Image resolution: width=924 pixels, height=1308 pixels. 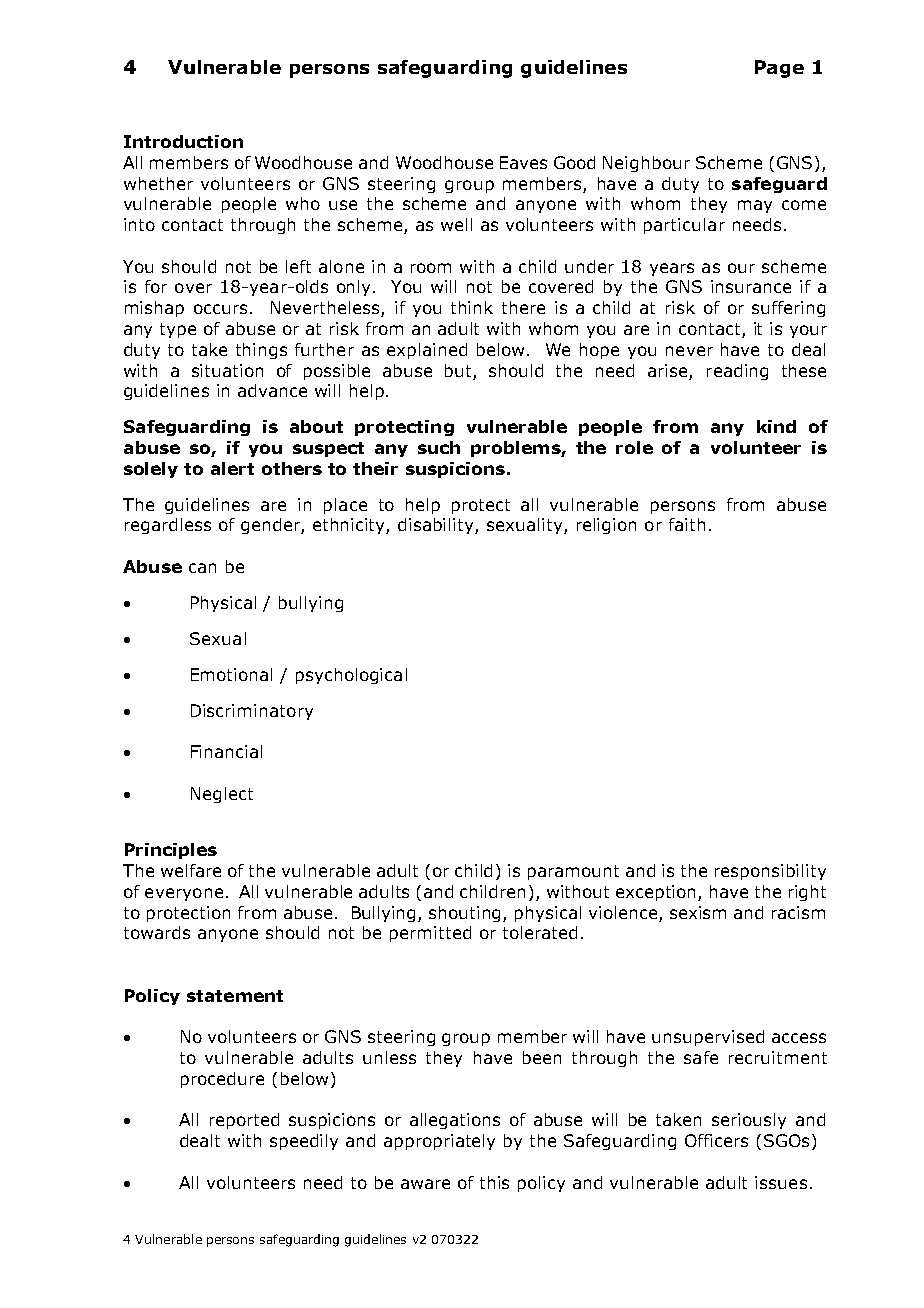 I want to click on Eaves, so click(x=523, y=162).
